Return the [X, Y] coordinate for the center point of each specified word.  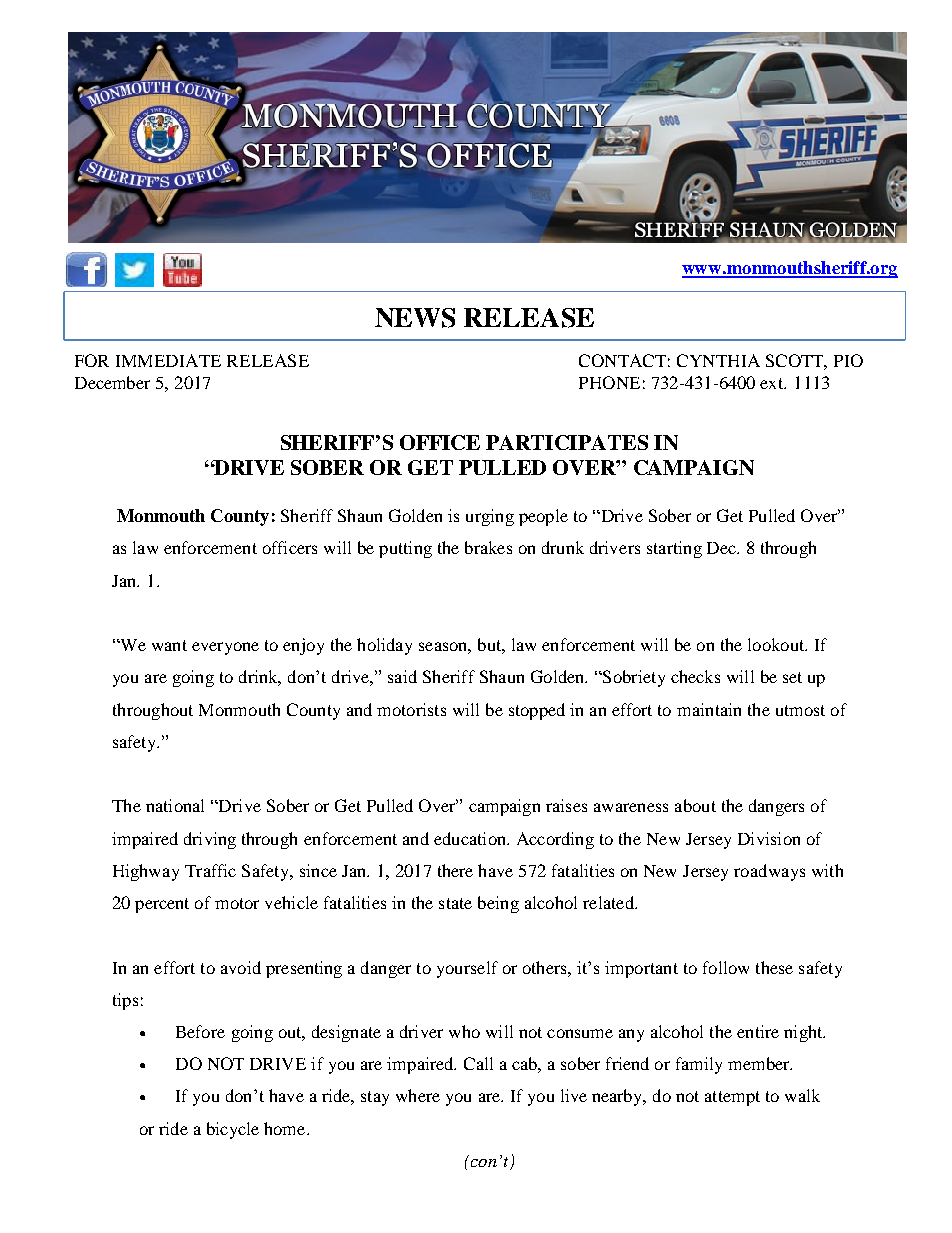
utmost [800, 710]
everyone [225, 648]
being [498, 904]
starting [674, 549]
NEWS [415, 318]
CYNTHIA [718, 360]
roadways [769, 872]
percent [162, 905]
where [418, 1095]
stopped [537, 711]
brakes [488, 547]
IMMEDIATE [168, 360]
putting [405, 549]
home [286, 1128]
